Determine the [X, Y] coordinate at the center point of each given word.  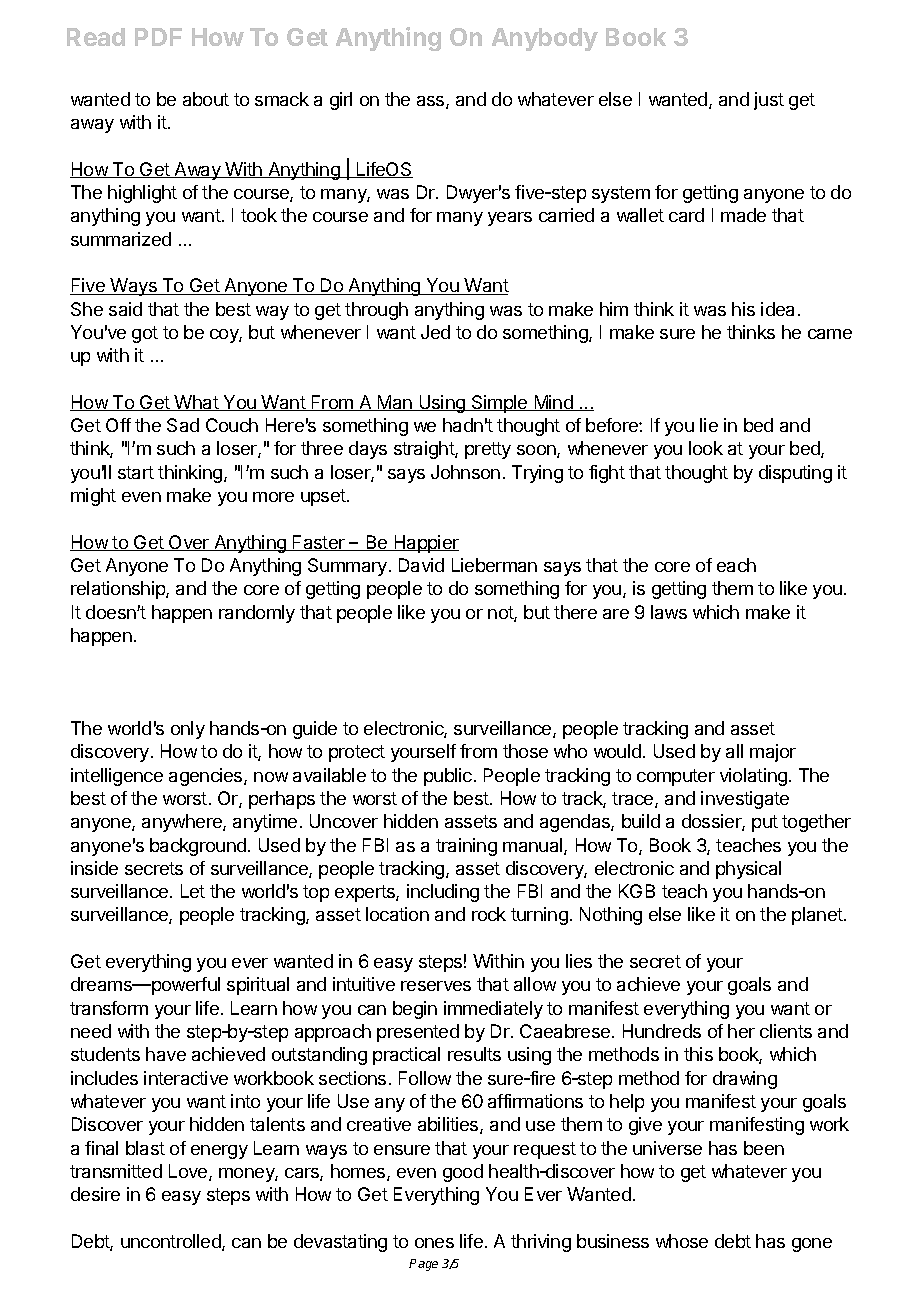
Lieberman [494, 565]
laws [669, 612]
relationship [119, 590]
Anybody [545, 39]
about [206, 99]
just [769, 101]
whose [682, 1241]
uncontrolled [172, 1242]
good [463, 1173]
